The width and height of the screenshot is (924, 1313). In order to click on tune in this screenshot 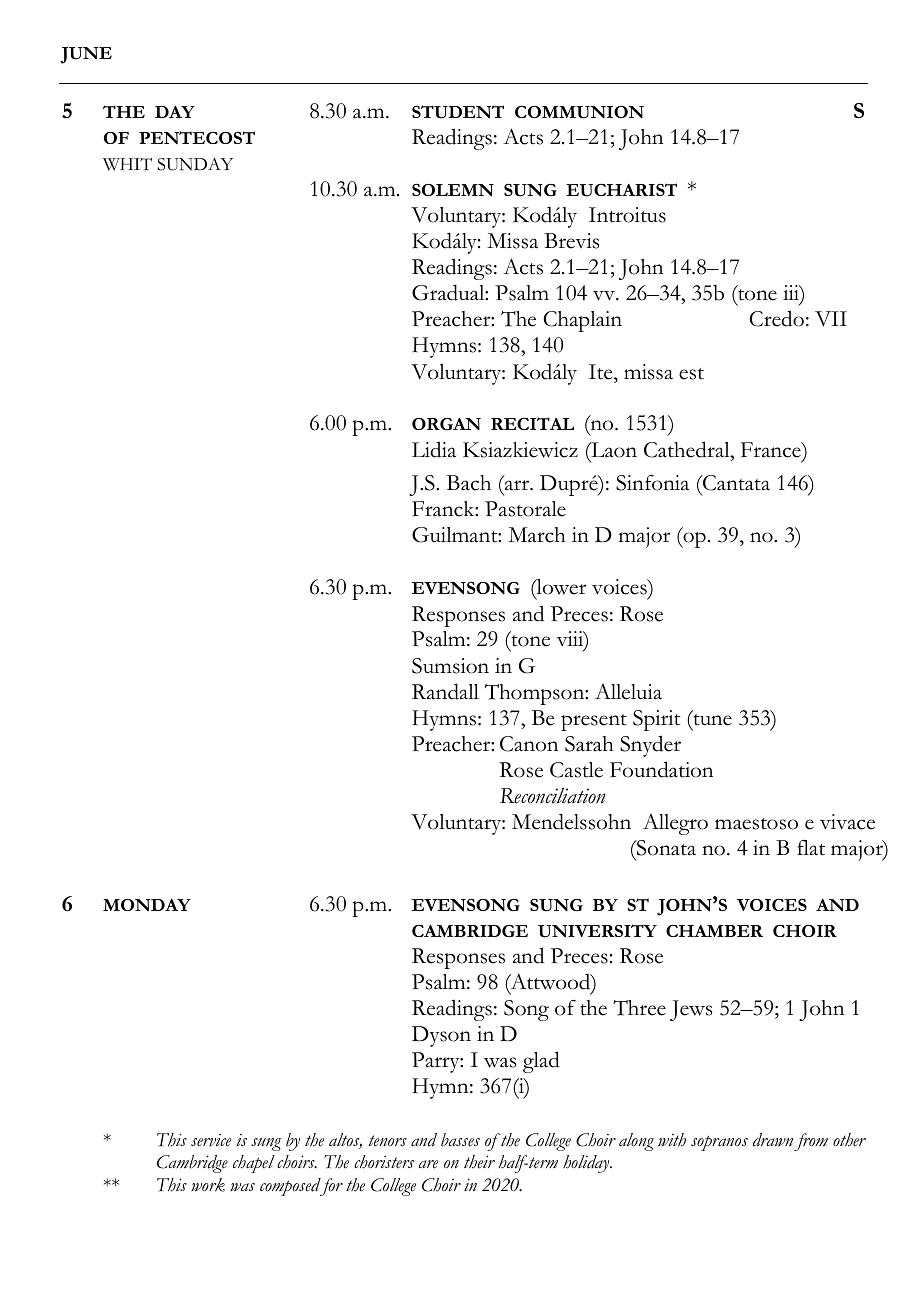, I will do `click(711, 718)`.
